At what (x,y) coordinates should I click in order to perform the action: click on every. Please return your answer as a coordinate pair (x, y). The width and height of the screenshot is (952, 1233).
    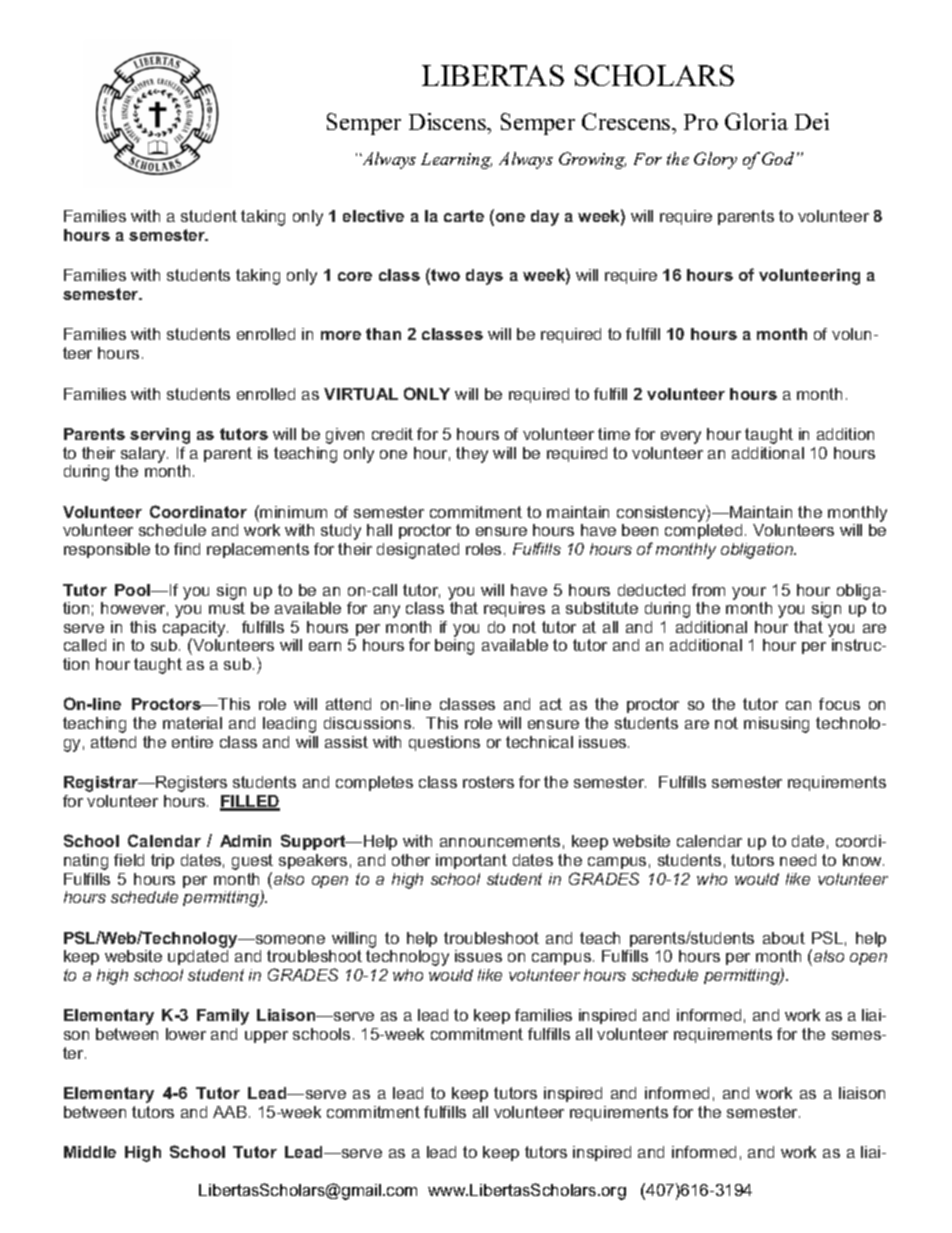
    Looking at the image, I should click on (681, 437).
